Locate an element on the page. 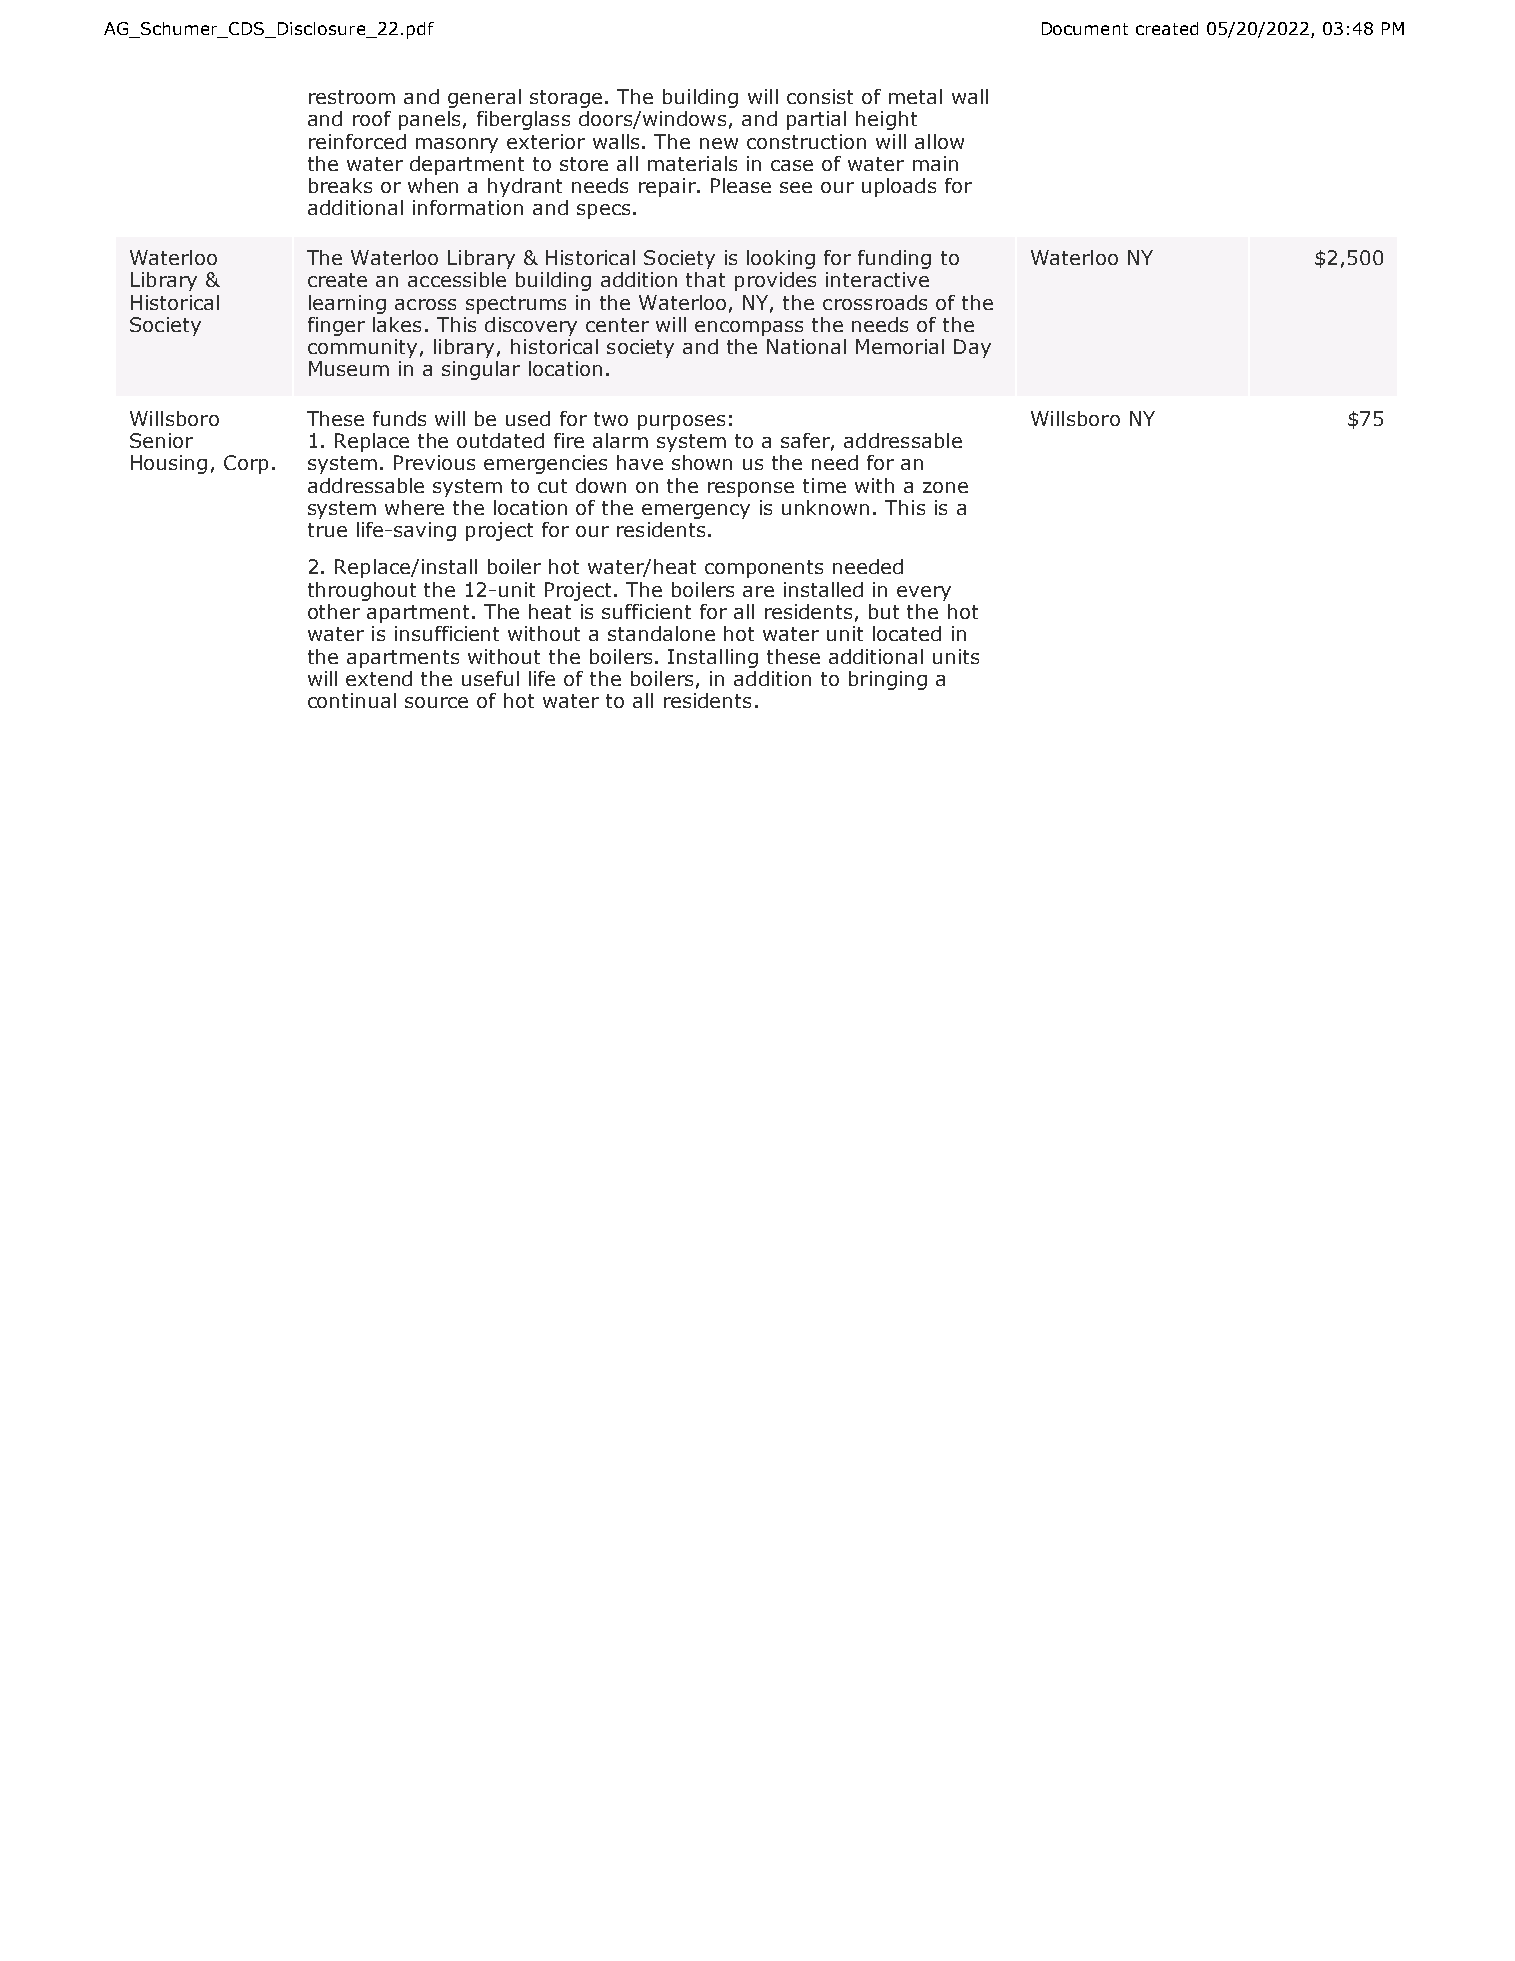  storage is located at coordinates (566, 99).
